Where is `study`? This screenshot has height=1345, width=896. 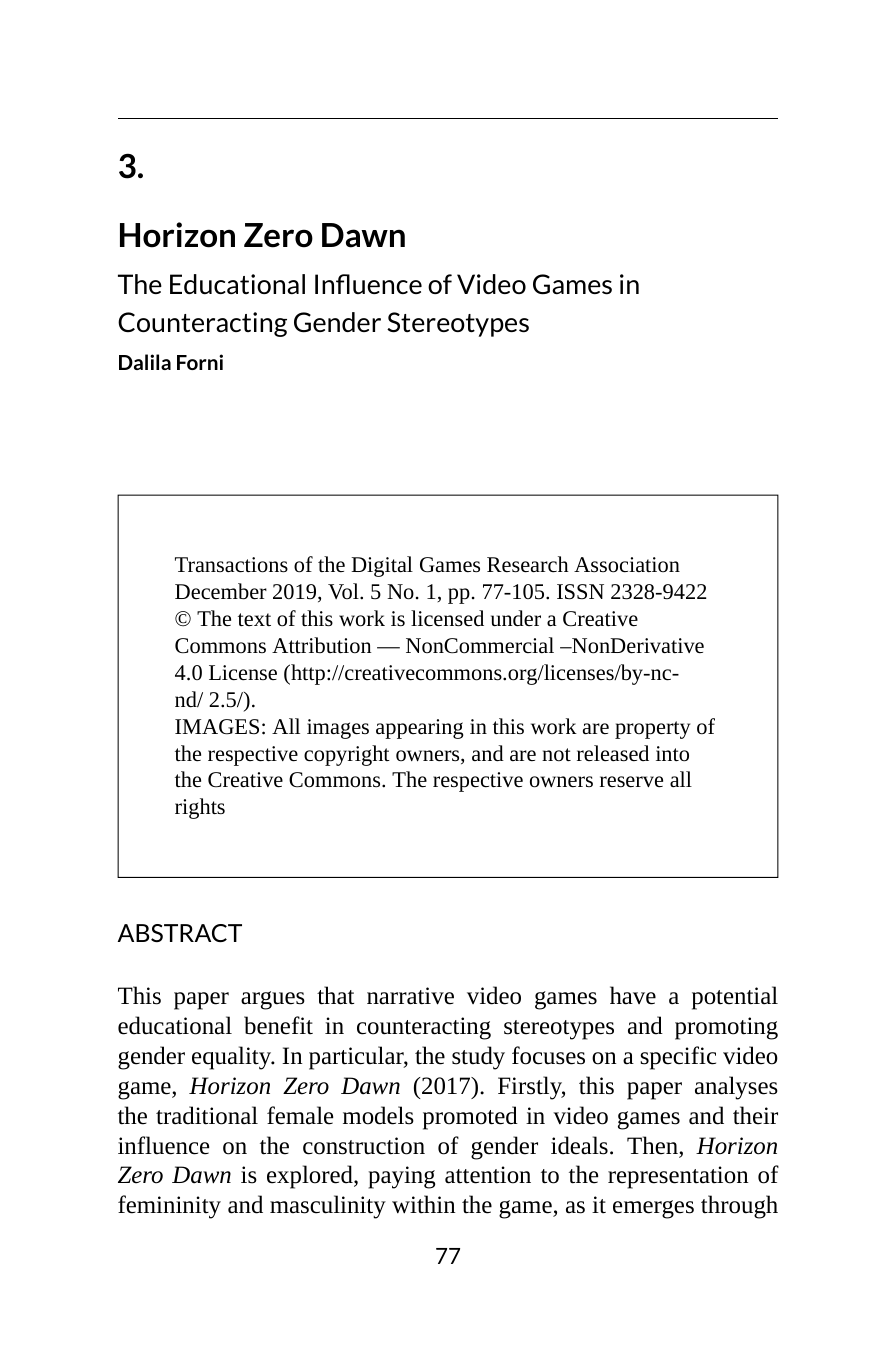 study is located at coordinates (478, 1058).
